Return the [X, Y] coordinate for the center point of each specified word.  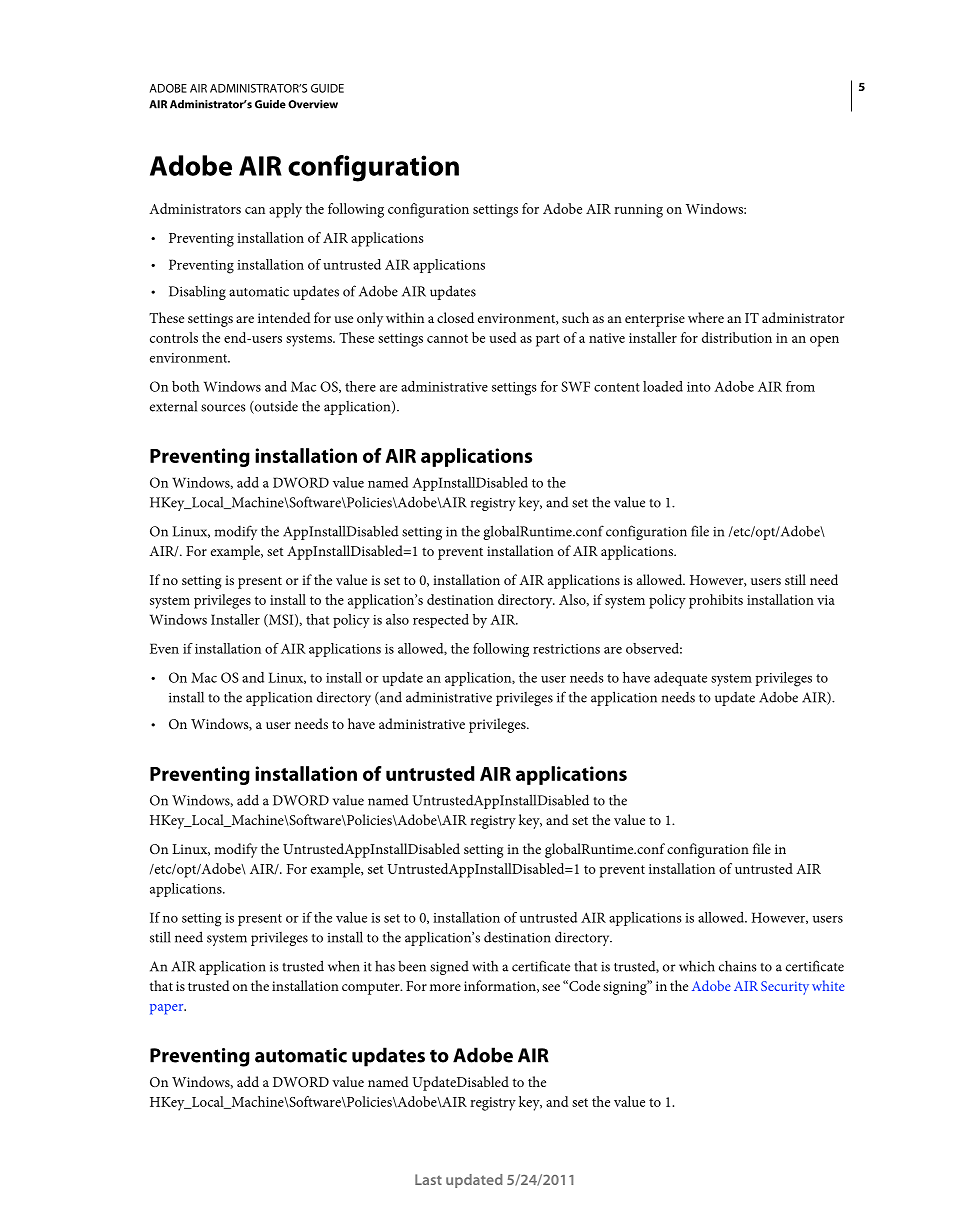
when [344, 966]
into [699, 387]
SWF [575, 386]
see [551, 987]
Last [428, 1179]
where [706, 317]
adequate [680, 679]
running [638, 211]
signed [449, 968]
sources [223, 408]
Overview [313, 104]
